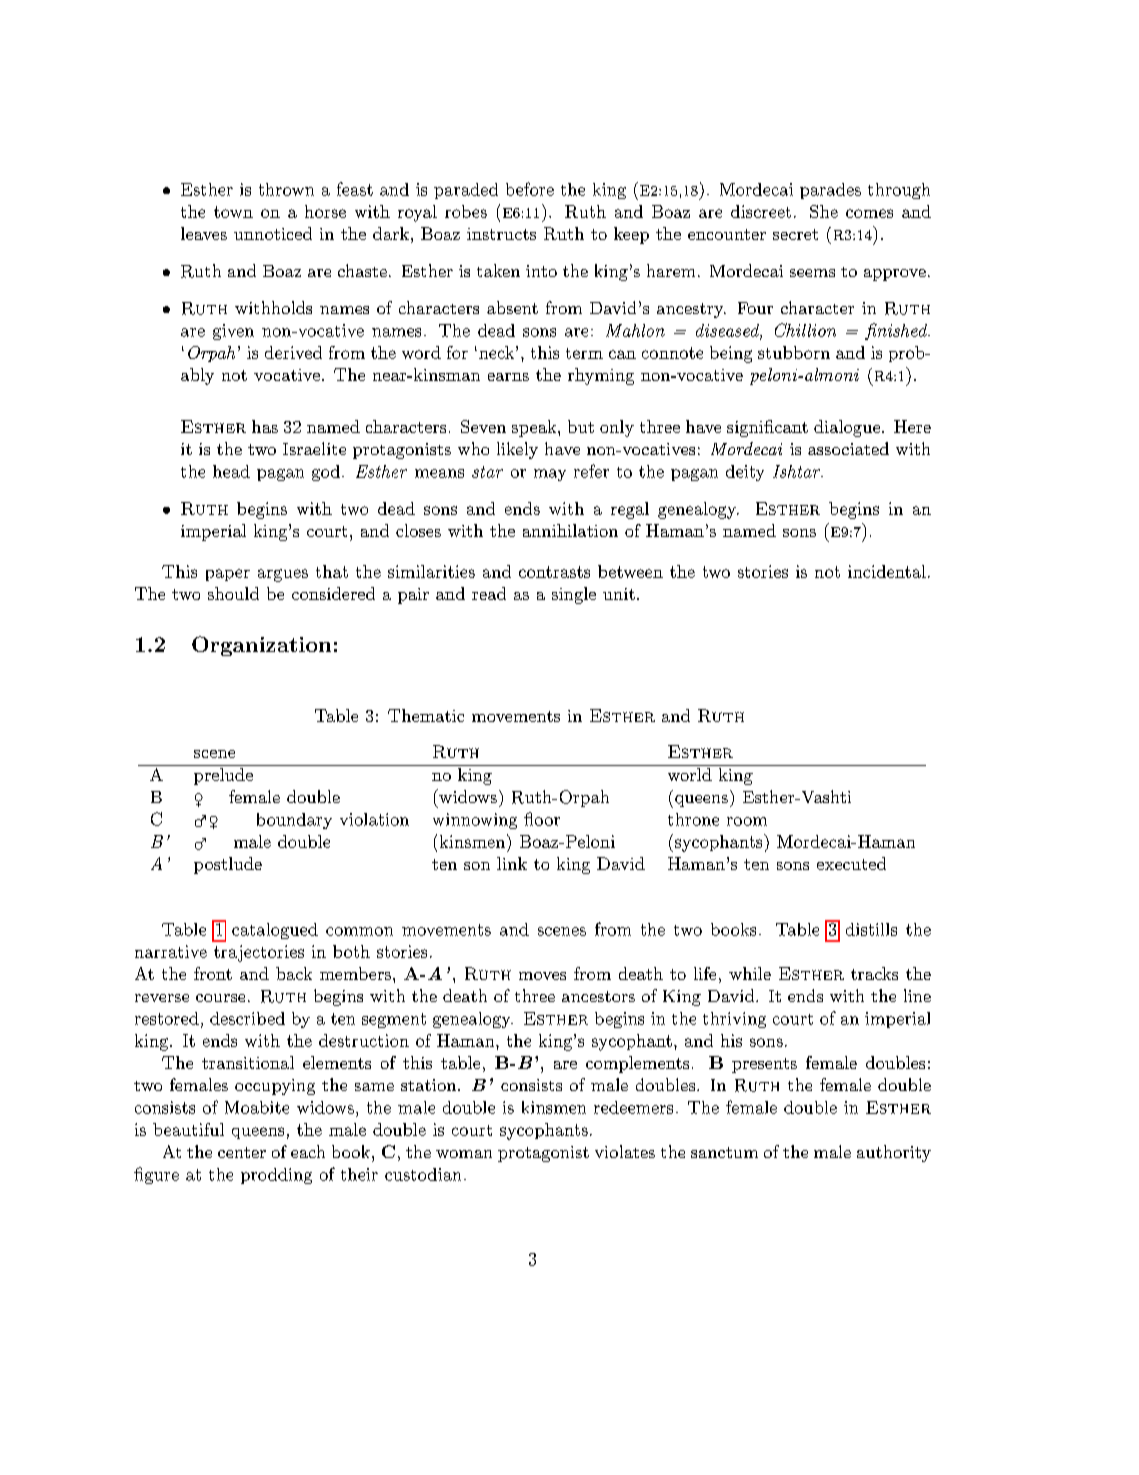 This page has width=1139, height=1475. I want to click on room, so click(747, 821).
